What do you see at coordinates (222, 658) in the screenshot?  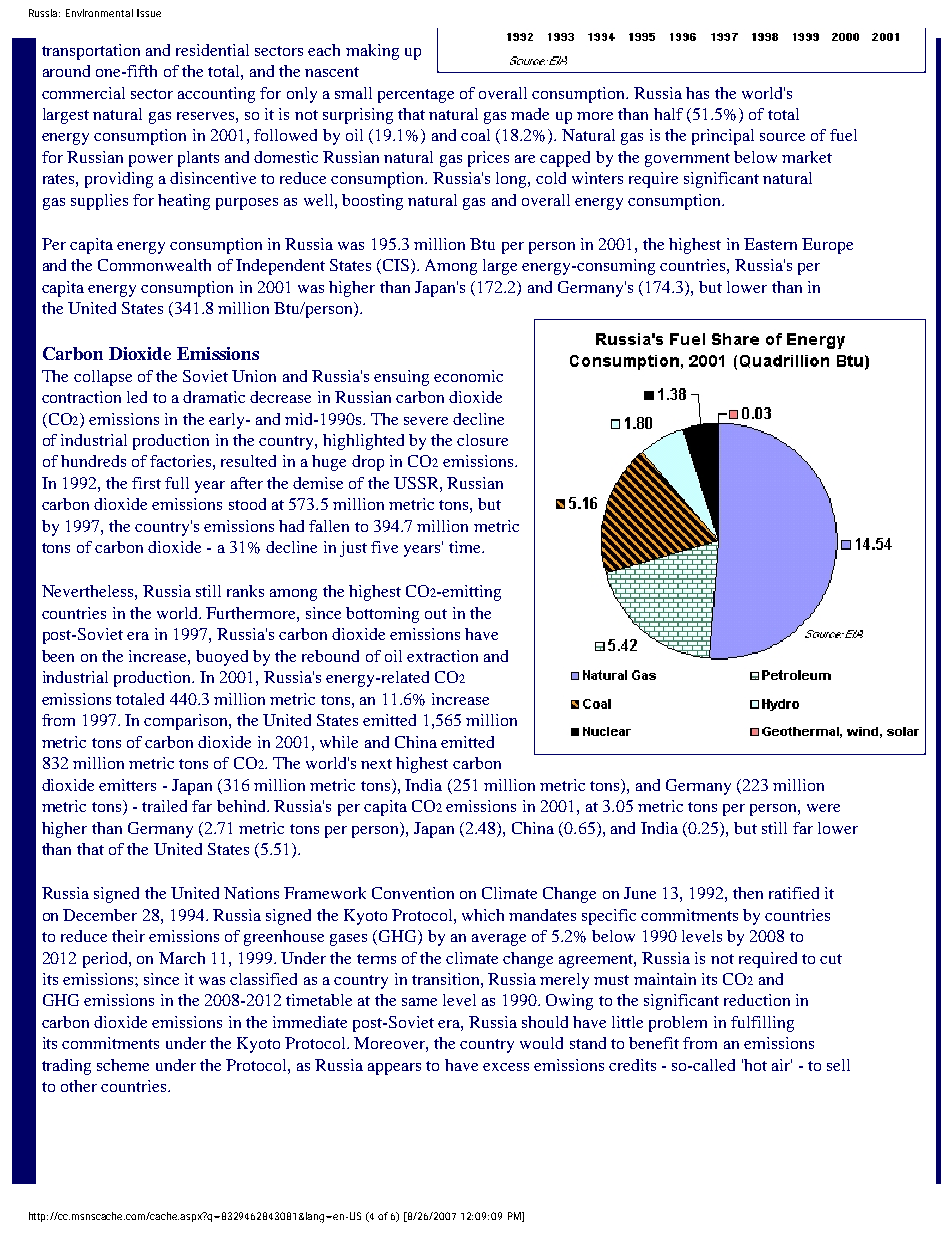 I see `buoyed` at bounding box center [222, 658].
